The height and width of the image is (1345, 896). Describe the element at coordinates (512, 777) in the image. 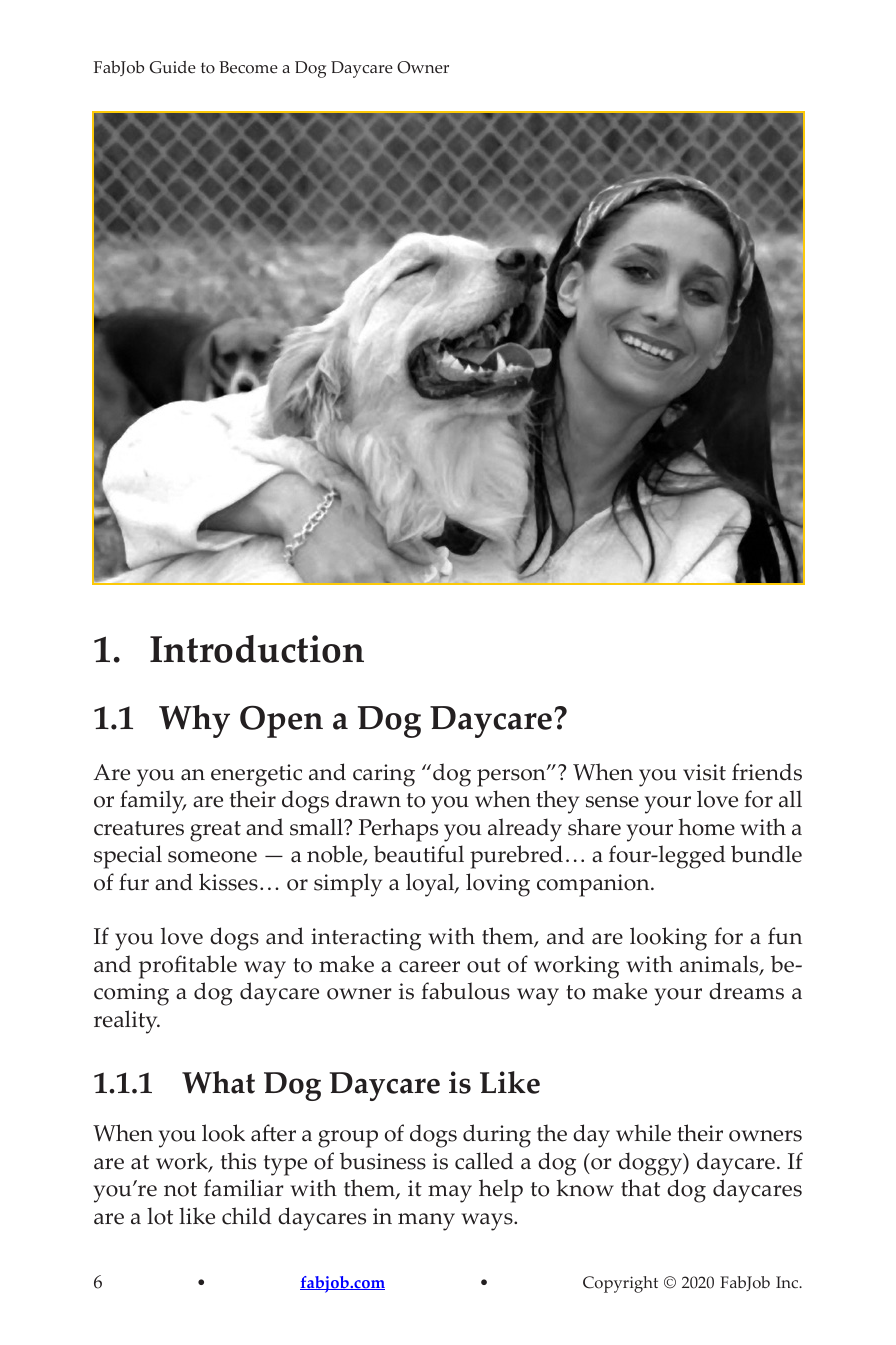

I see `person` at that location.
